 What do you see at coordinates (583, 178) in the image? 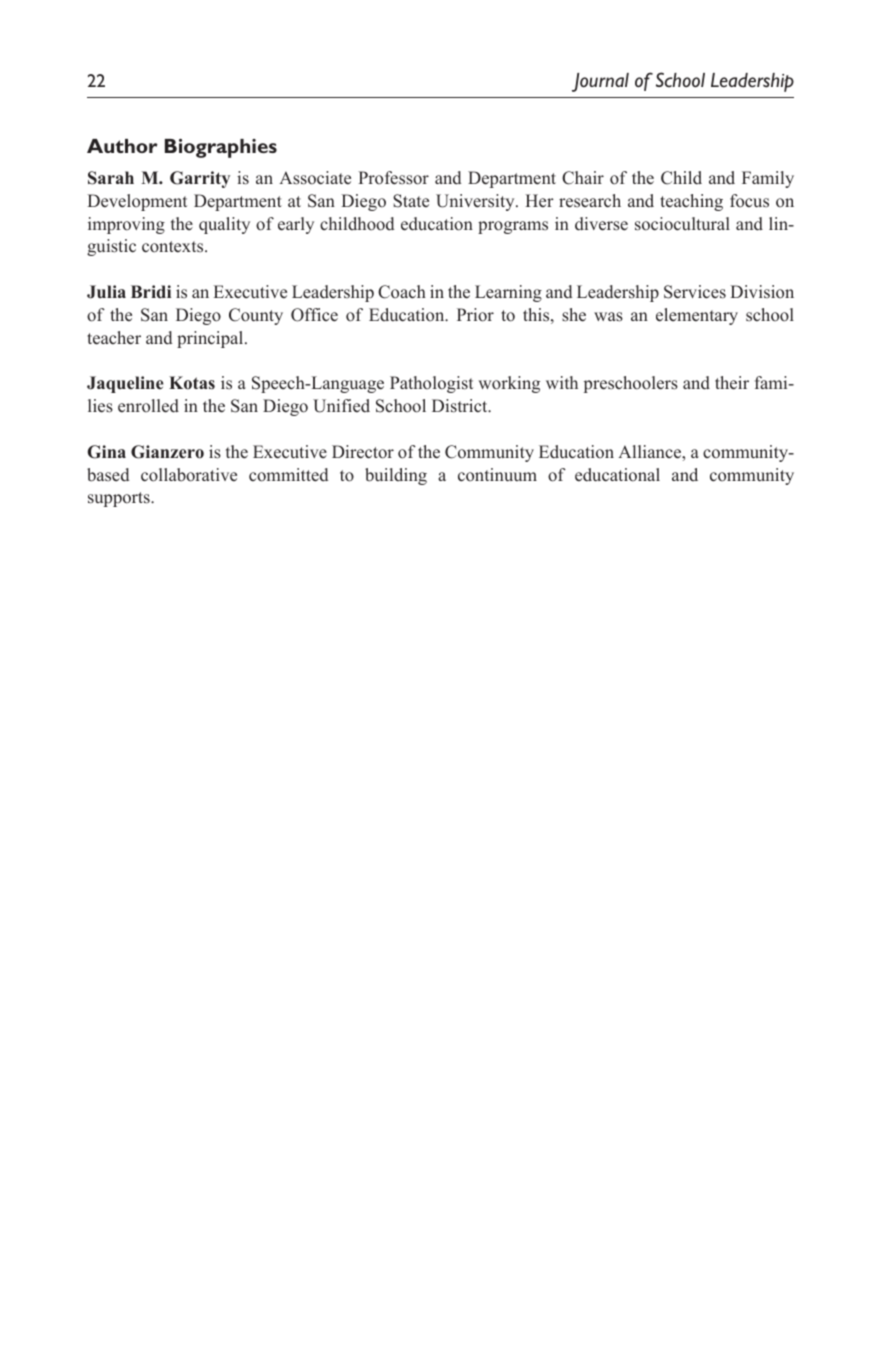
I see `Chair` at bounding box center [583, 178].
